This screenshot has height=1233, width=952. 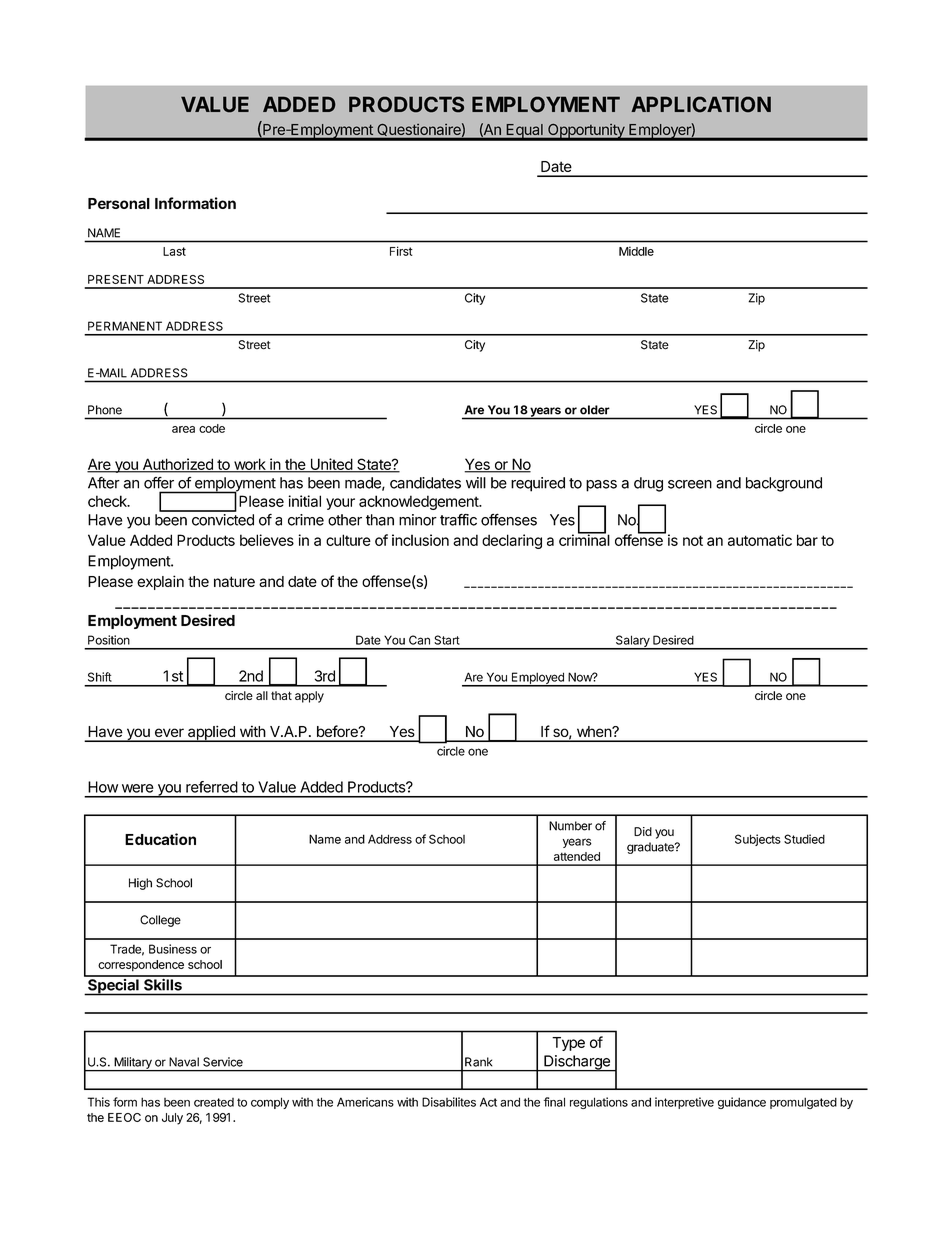 What do you see at coordinates (401, 251) in the screenshot?
I see `First` at bounding box center [401, 251].
